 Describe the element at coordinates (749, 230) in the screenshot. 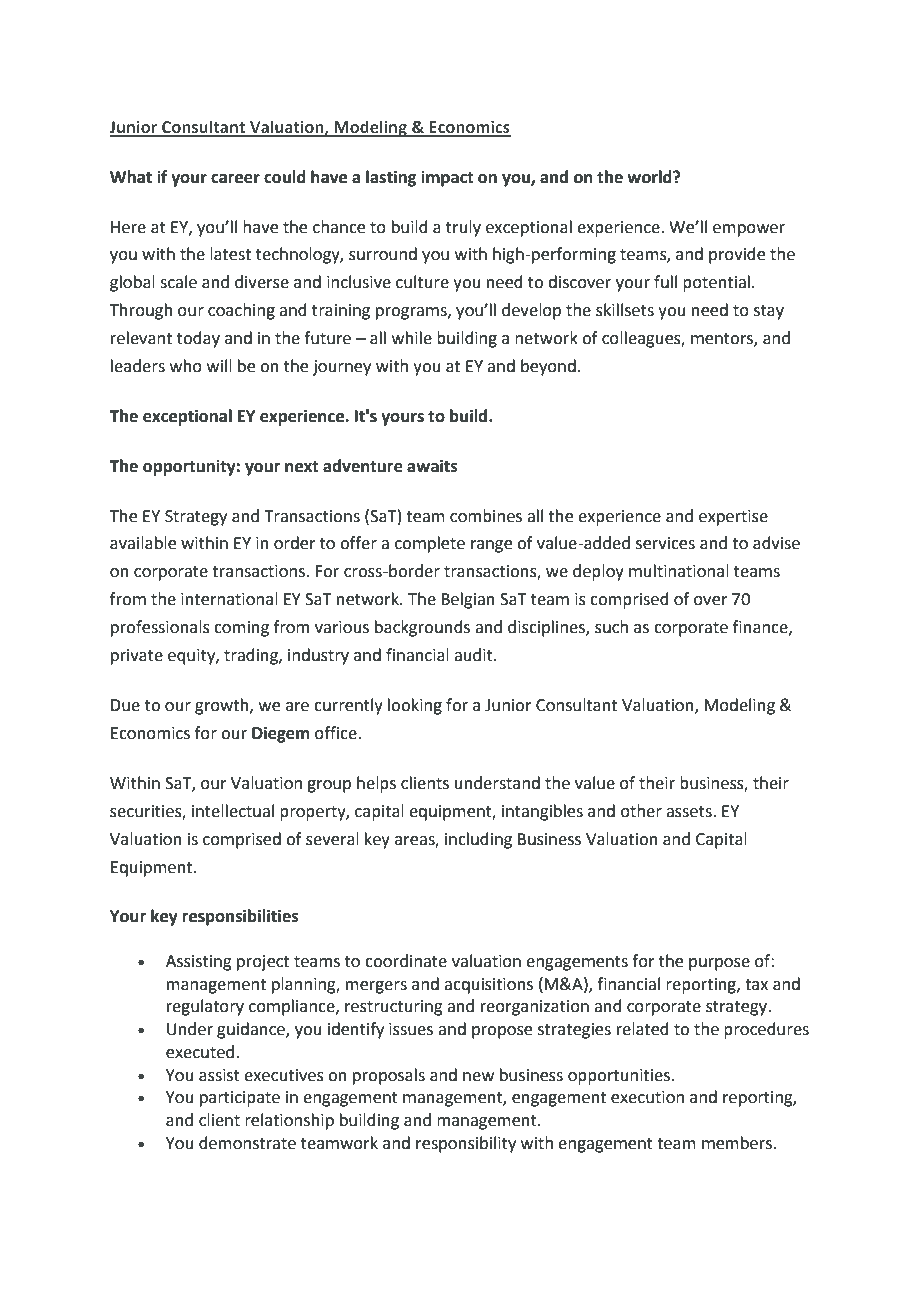

I see `empower` at that location.
